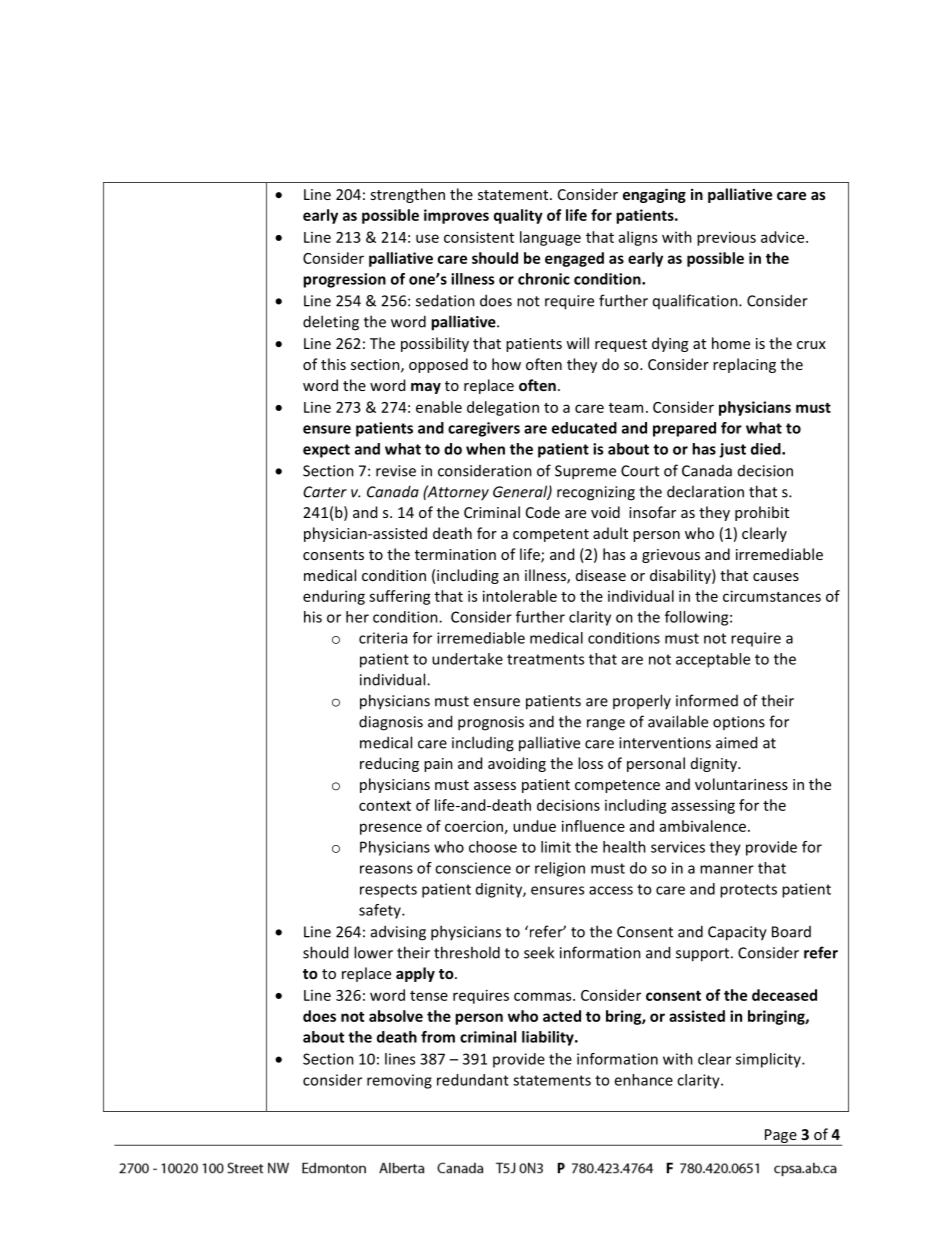 The image size is (952, 1233). I want to click on criteria, so click(383, 638).
